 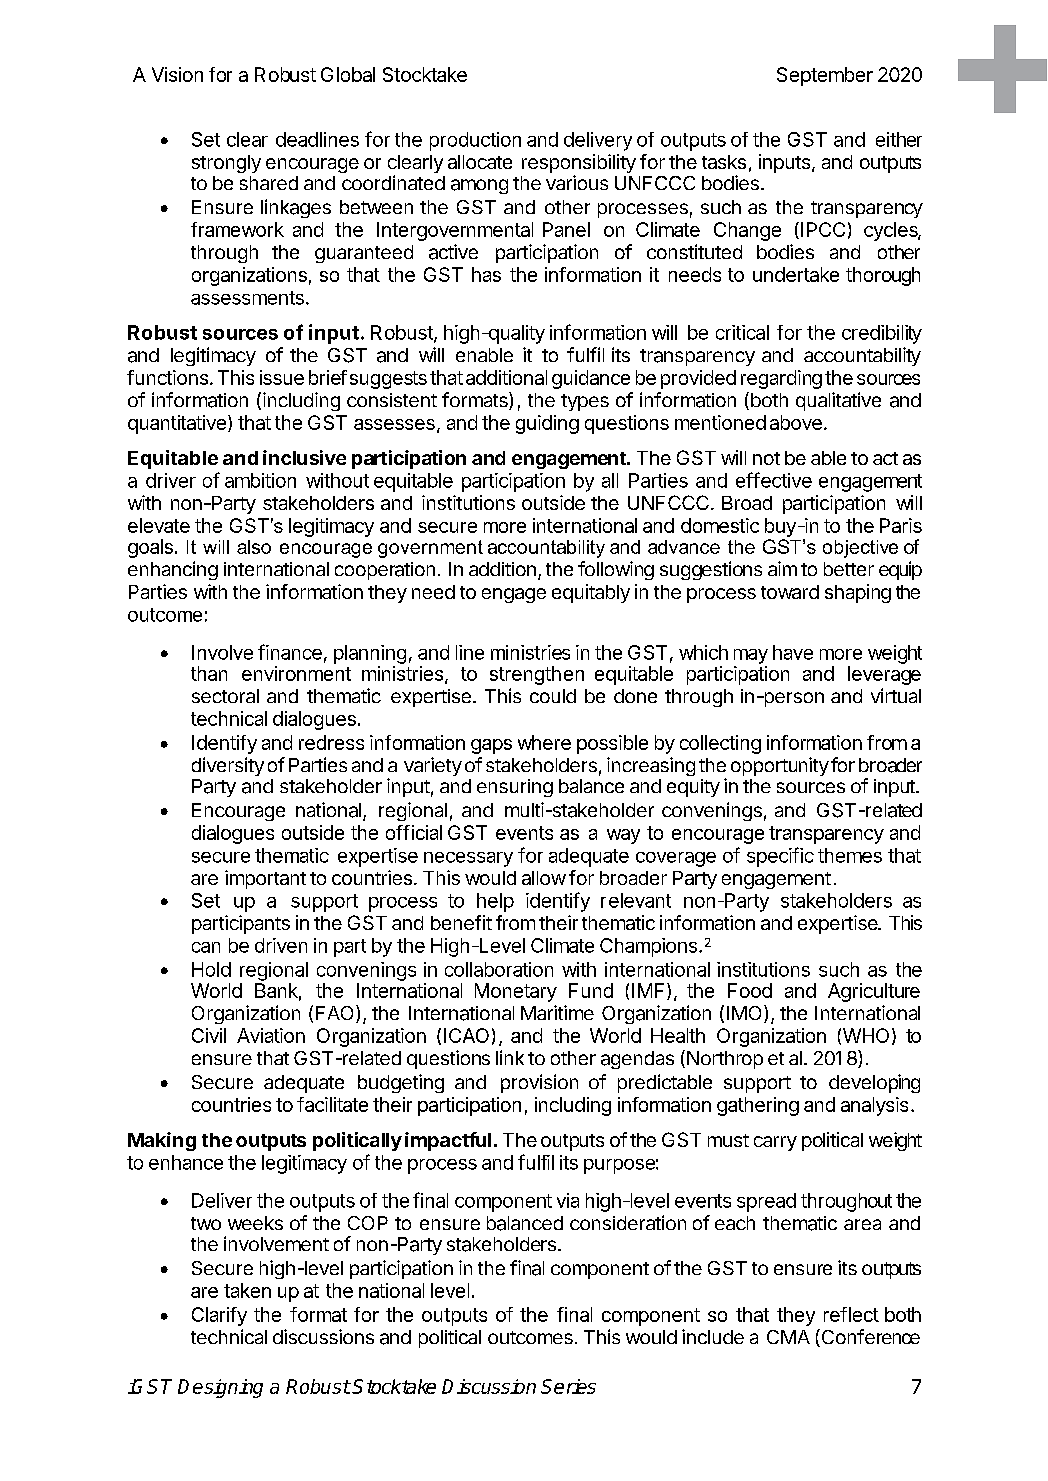 I want to click on strongly, so click(x=226, y=164).
